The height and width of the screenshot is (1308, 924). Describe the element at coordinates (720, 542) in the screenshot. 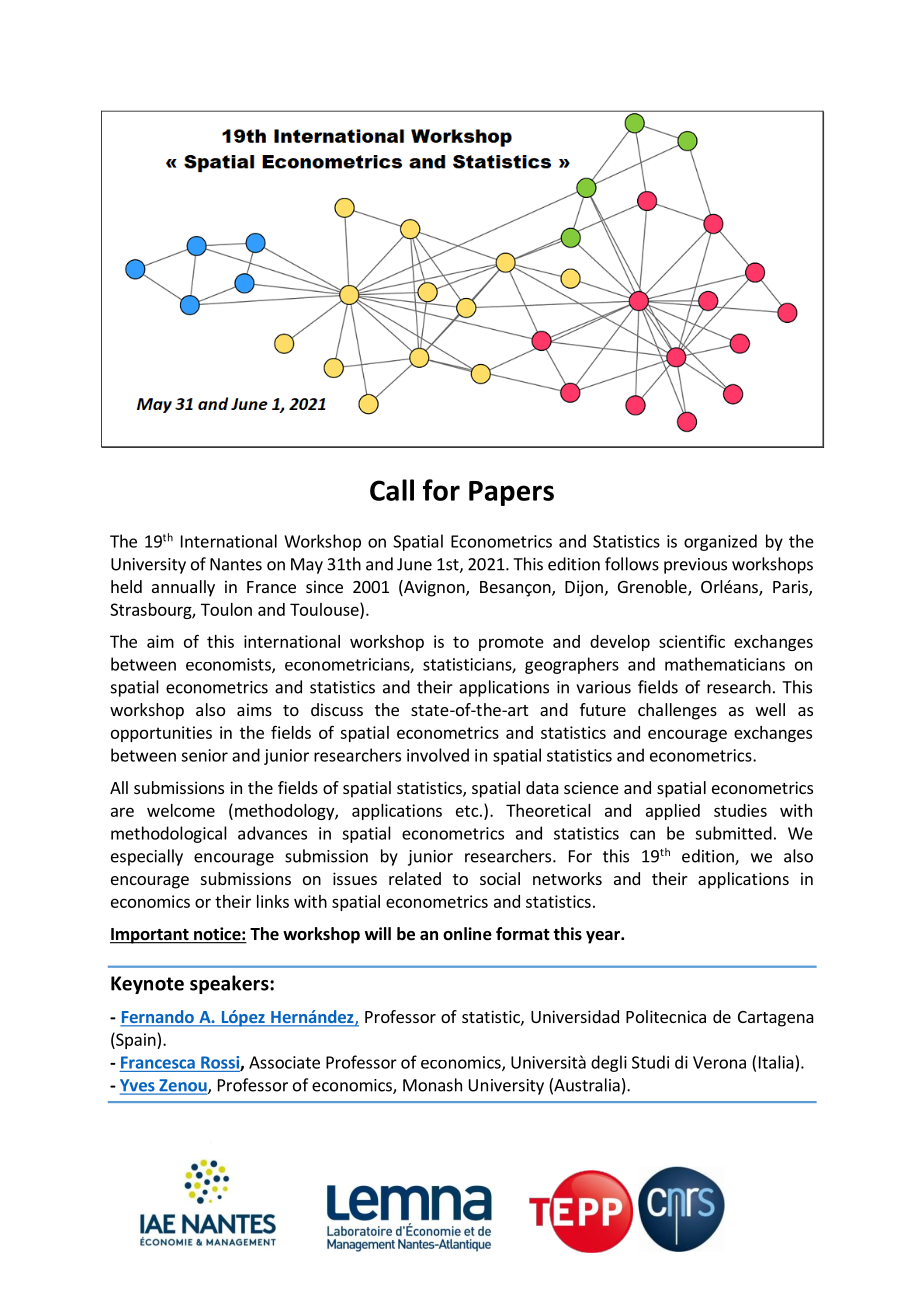

I see `organized` at that location.
